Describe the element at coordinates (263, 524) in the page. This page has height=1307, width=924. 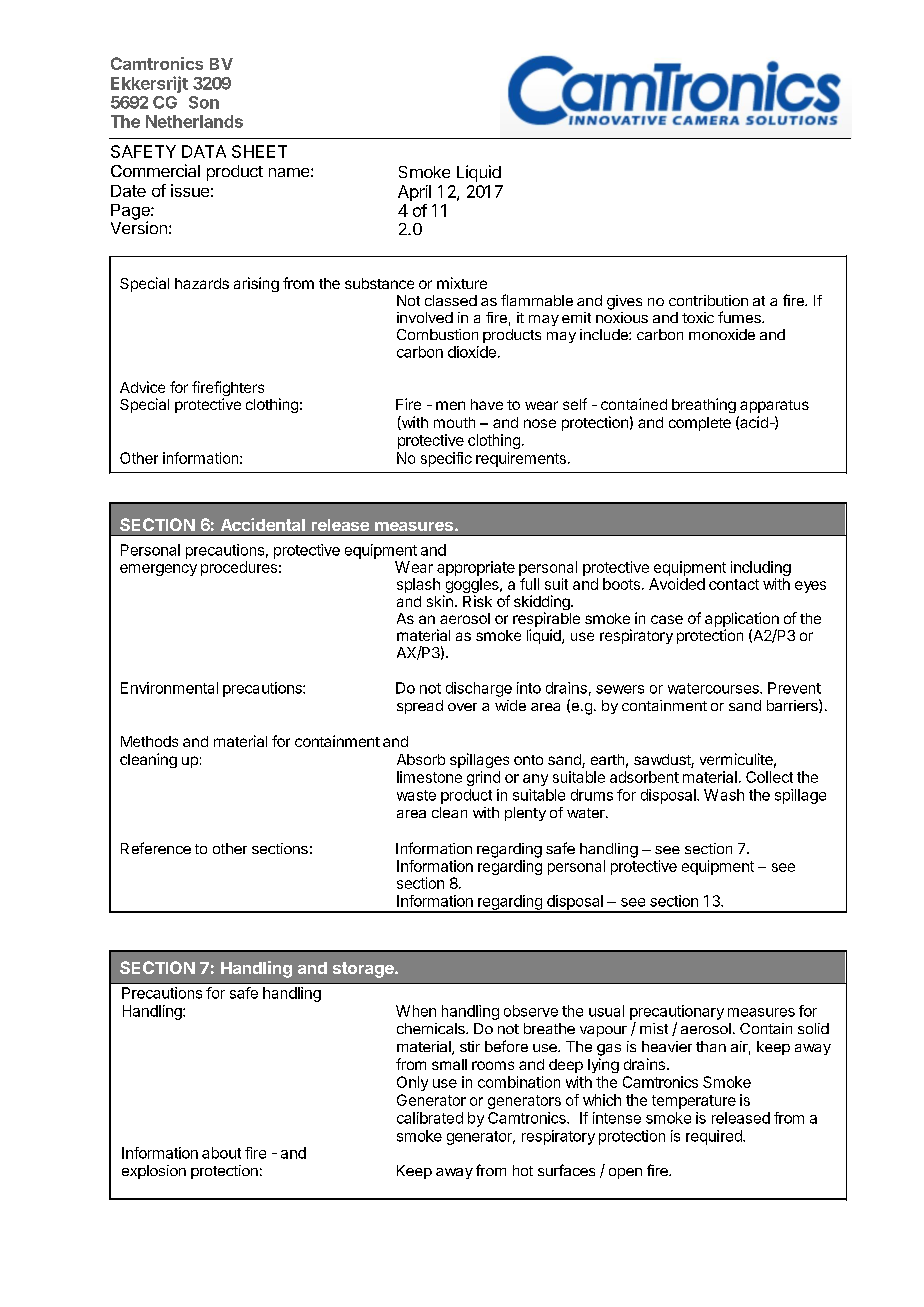
I see `Accidental` at that location.
